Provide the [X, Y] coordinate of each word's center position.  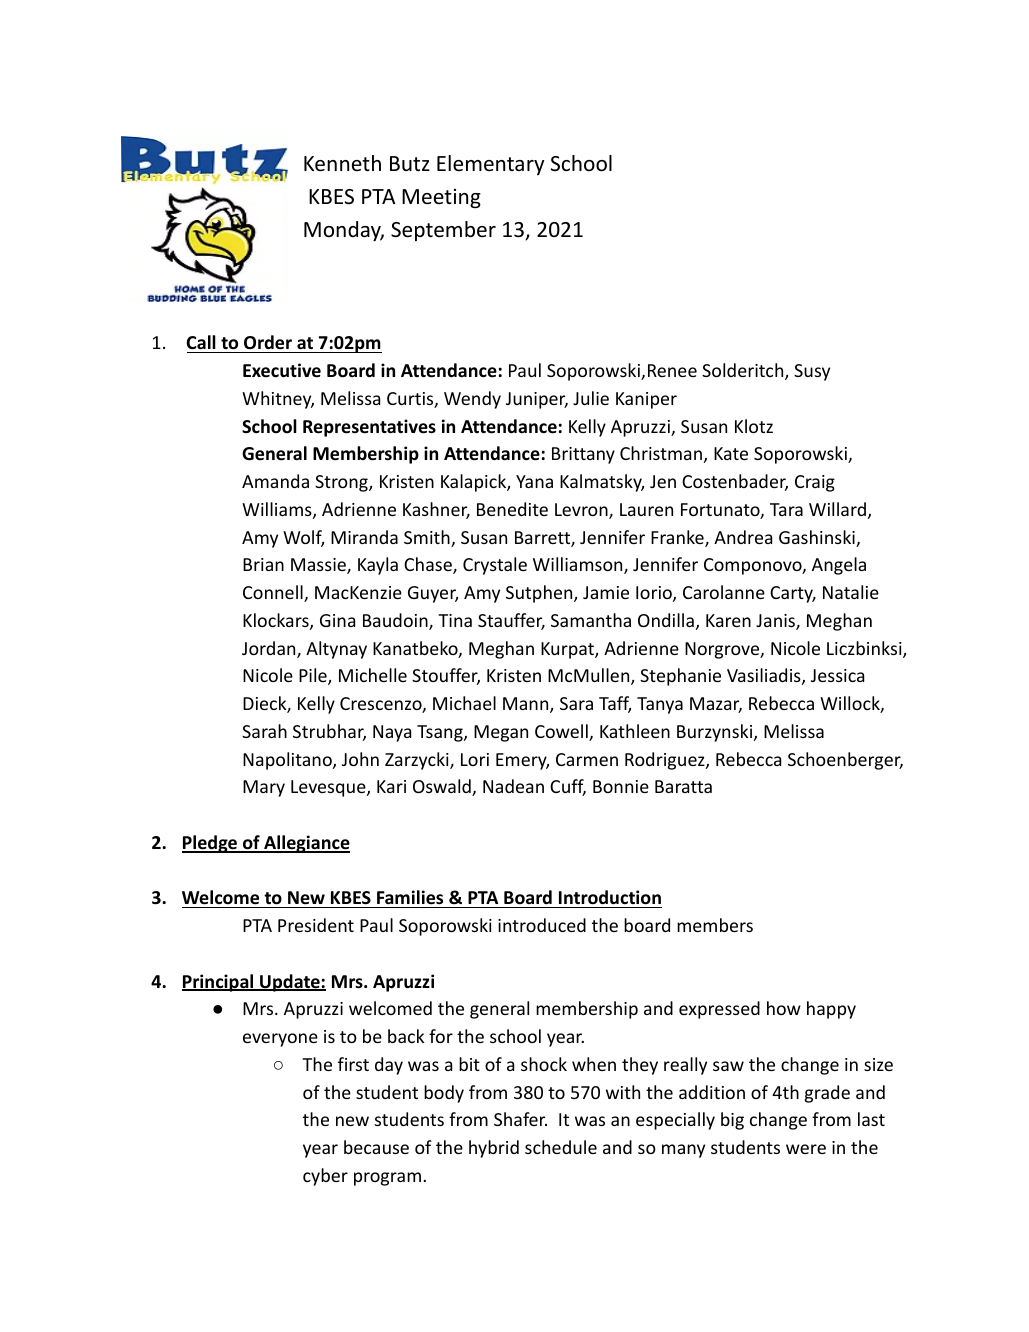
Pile [314, 676]
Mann [527, 705]
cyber [325, 1177]
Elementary [490, 165]
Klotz [754, 426]
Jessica [837, 675]
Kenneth [342, 163]
